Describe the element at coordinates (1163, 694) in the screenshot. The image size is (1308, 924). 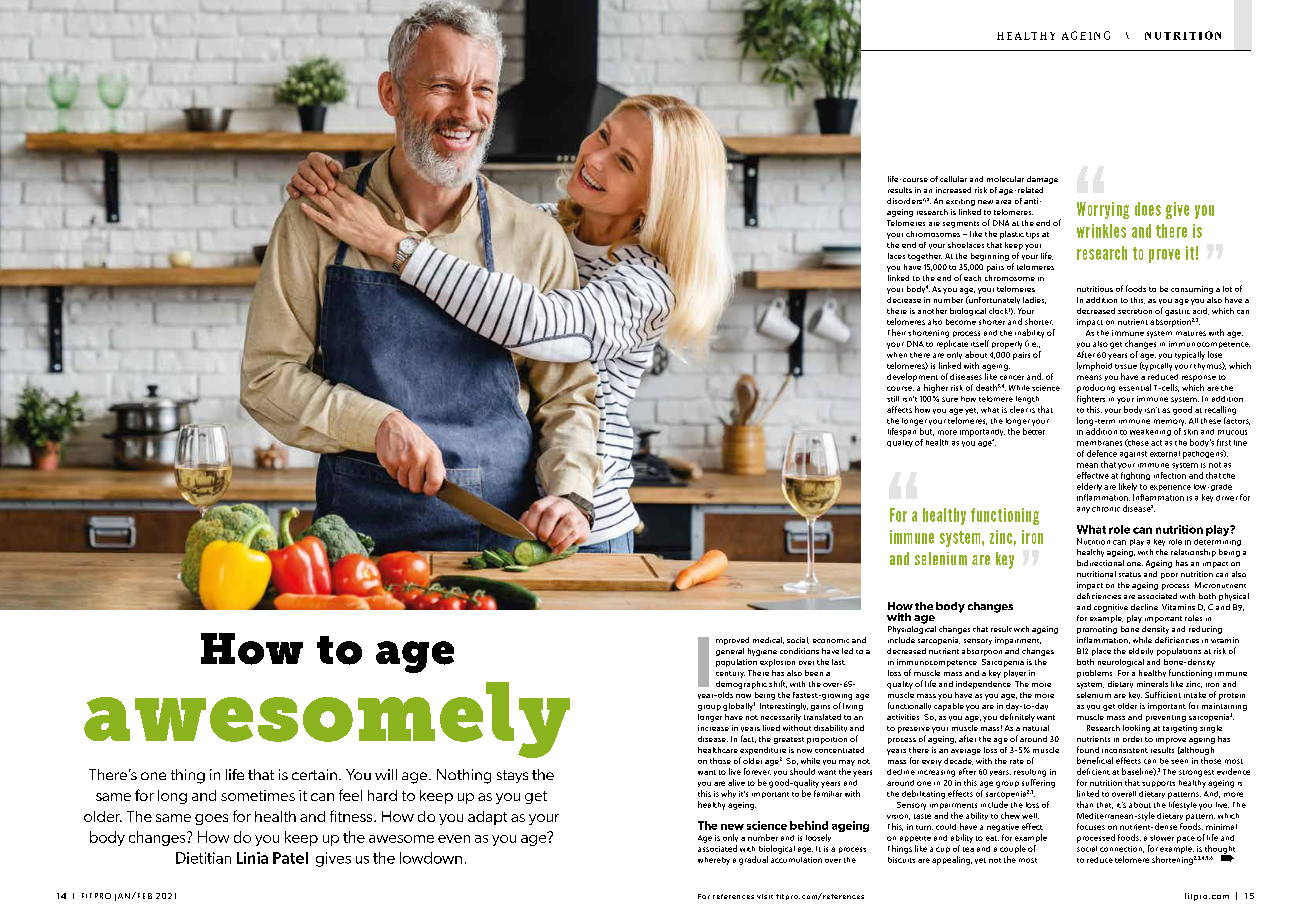
I see `Sufficient` at that location.
